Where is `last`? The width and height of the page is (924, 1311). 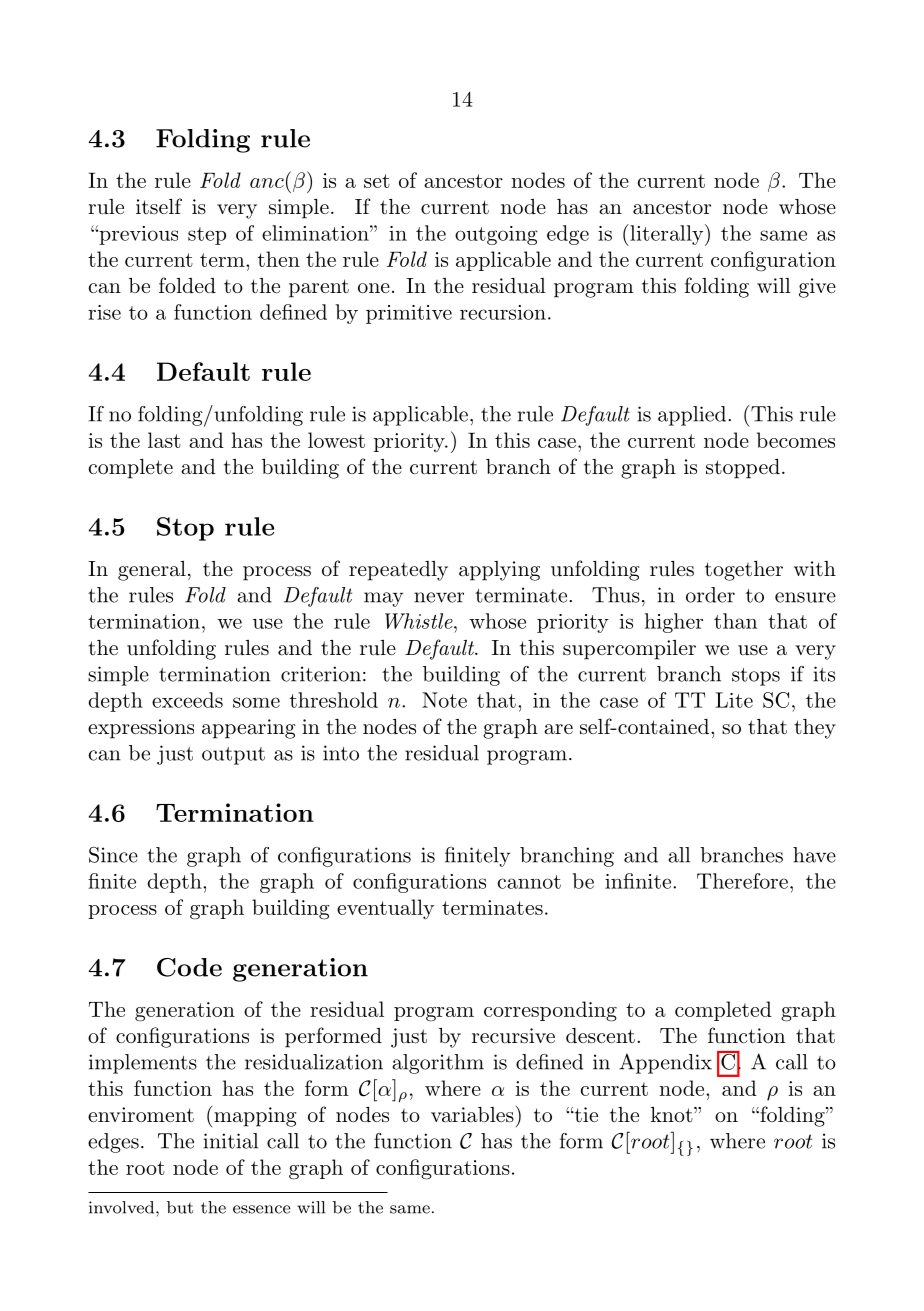 last is located at coordinates (164, 440).
